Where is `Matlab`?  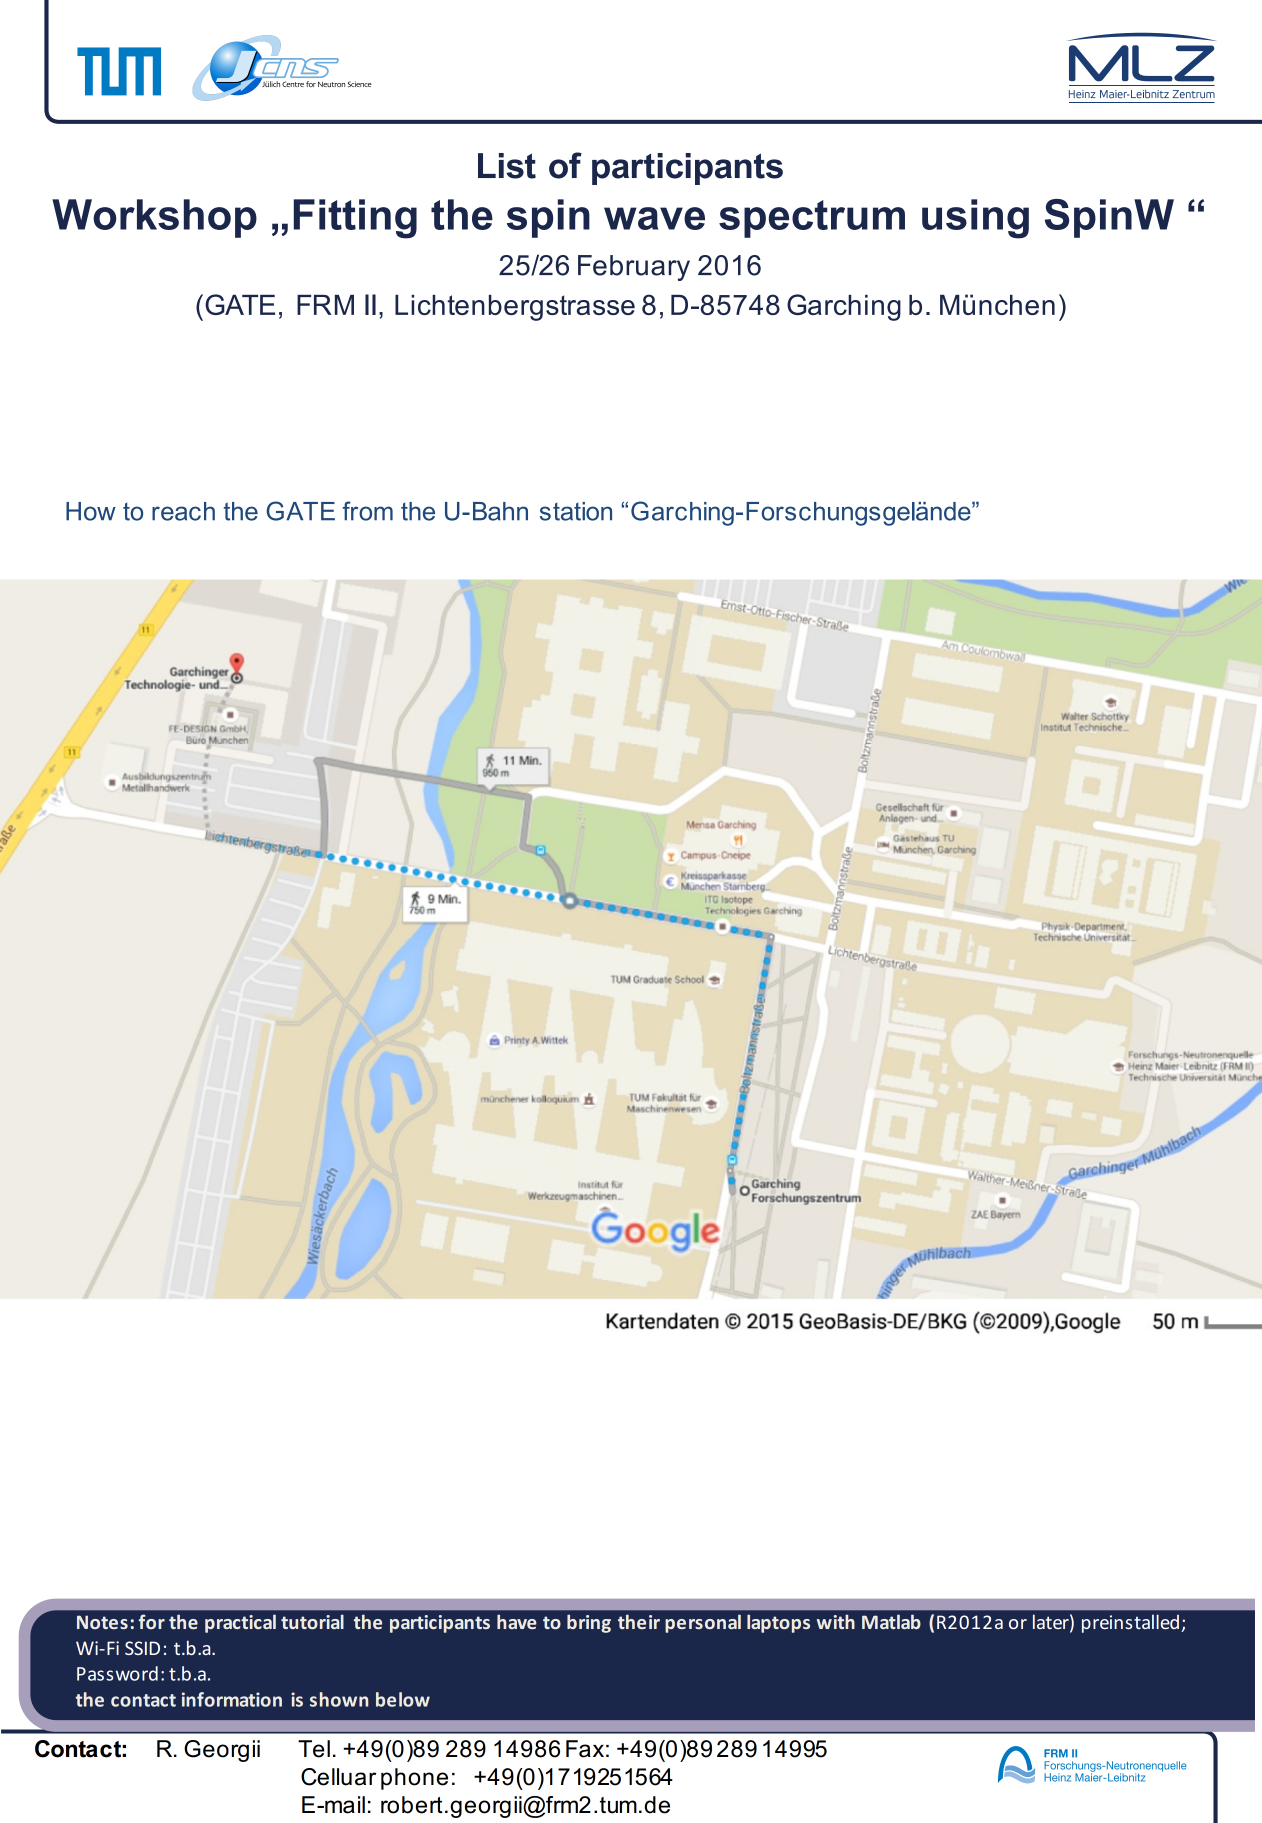 Matlab is located at coordinates (891, 1621).
